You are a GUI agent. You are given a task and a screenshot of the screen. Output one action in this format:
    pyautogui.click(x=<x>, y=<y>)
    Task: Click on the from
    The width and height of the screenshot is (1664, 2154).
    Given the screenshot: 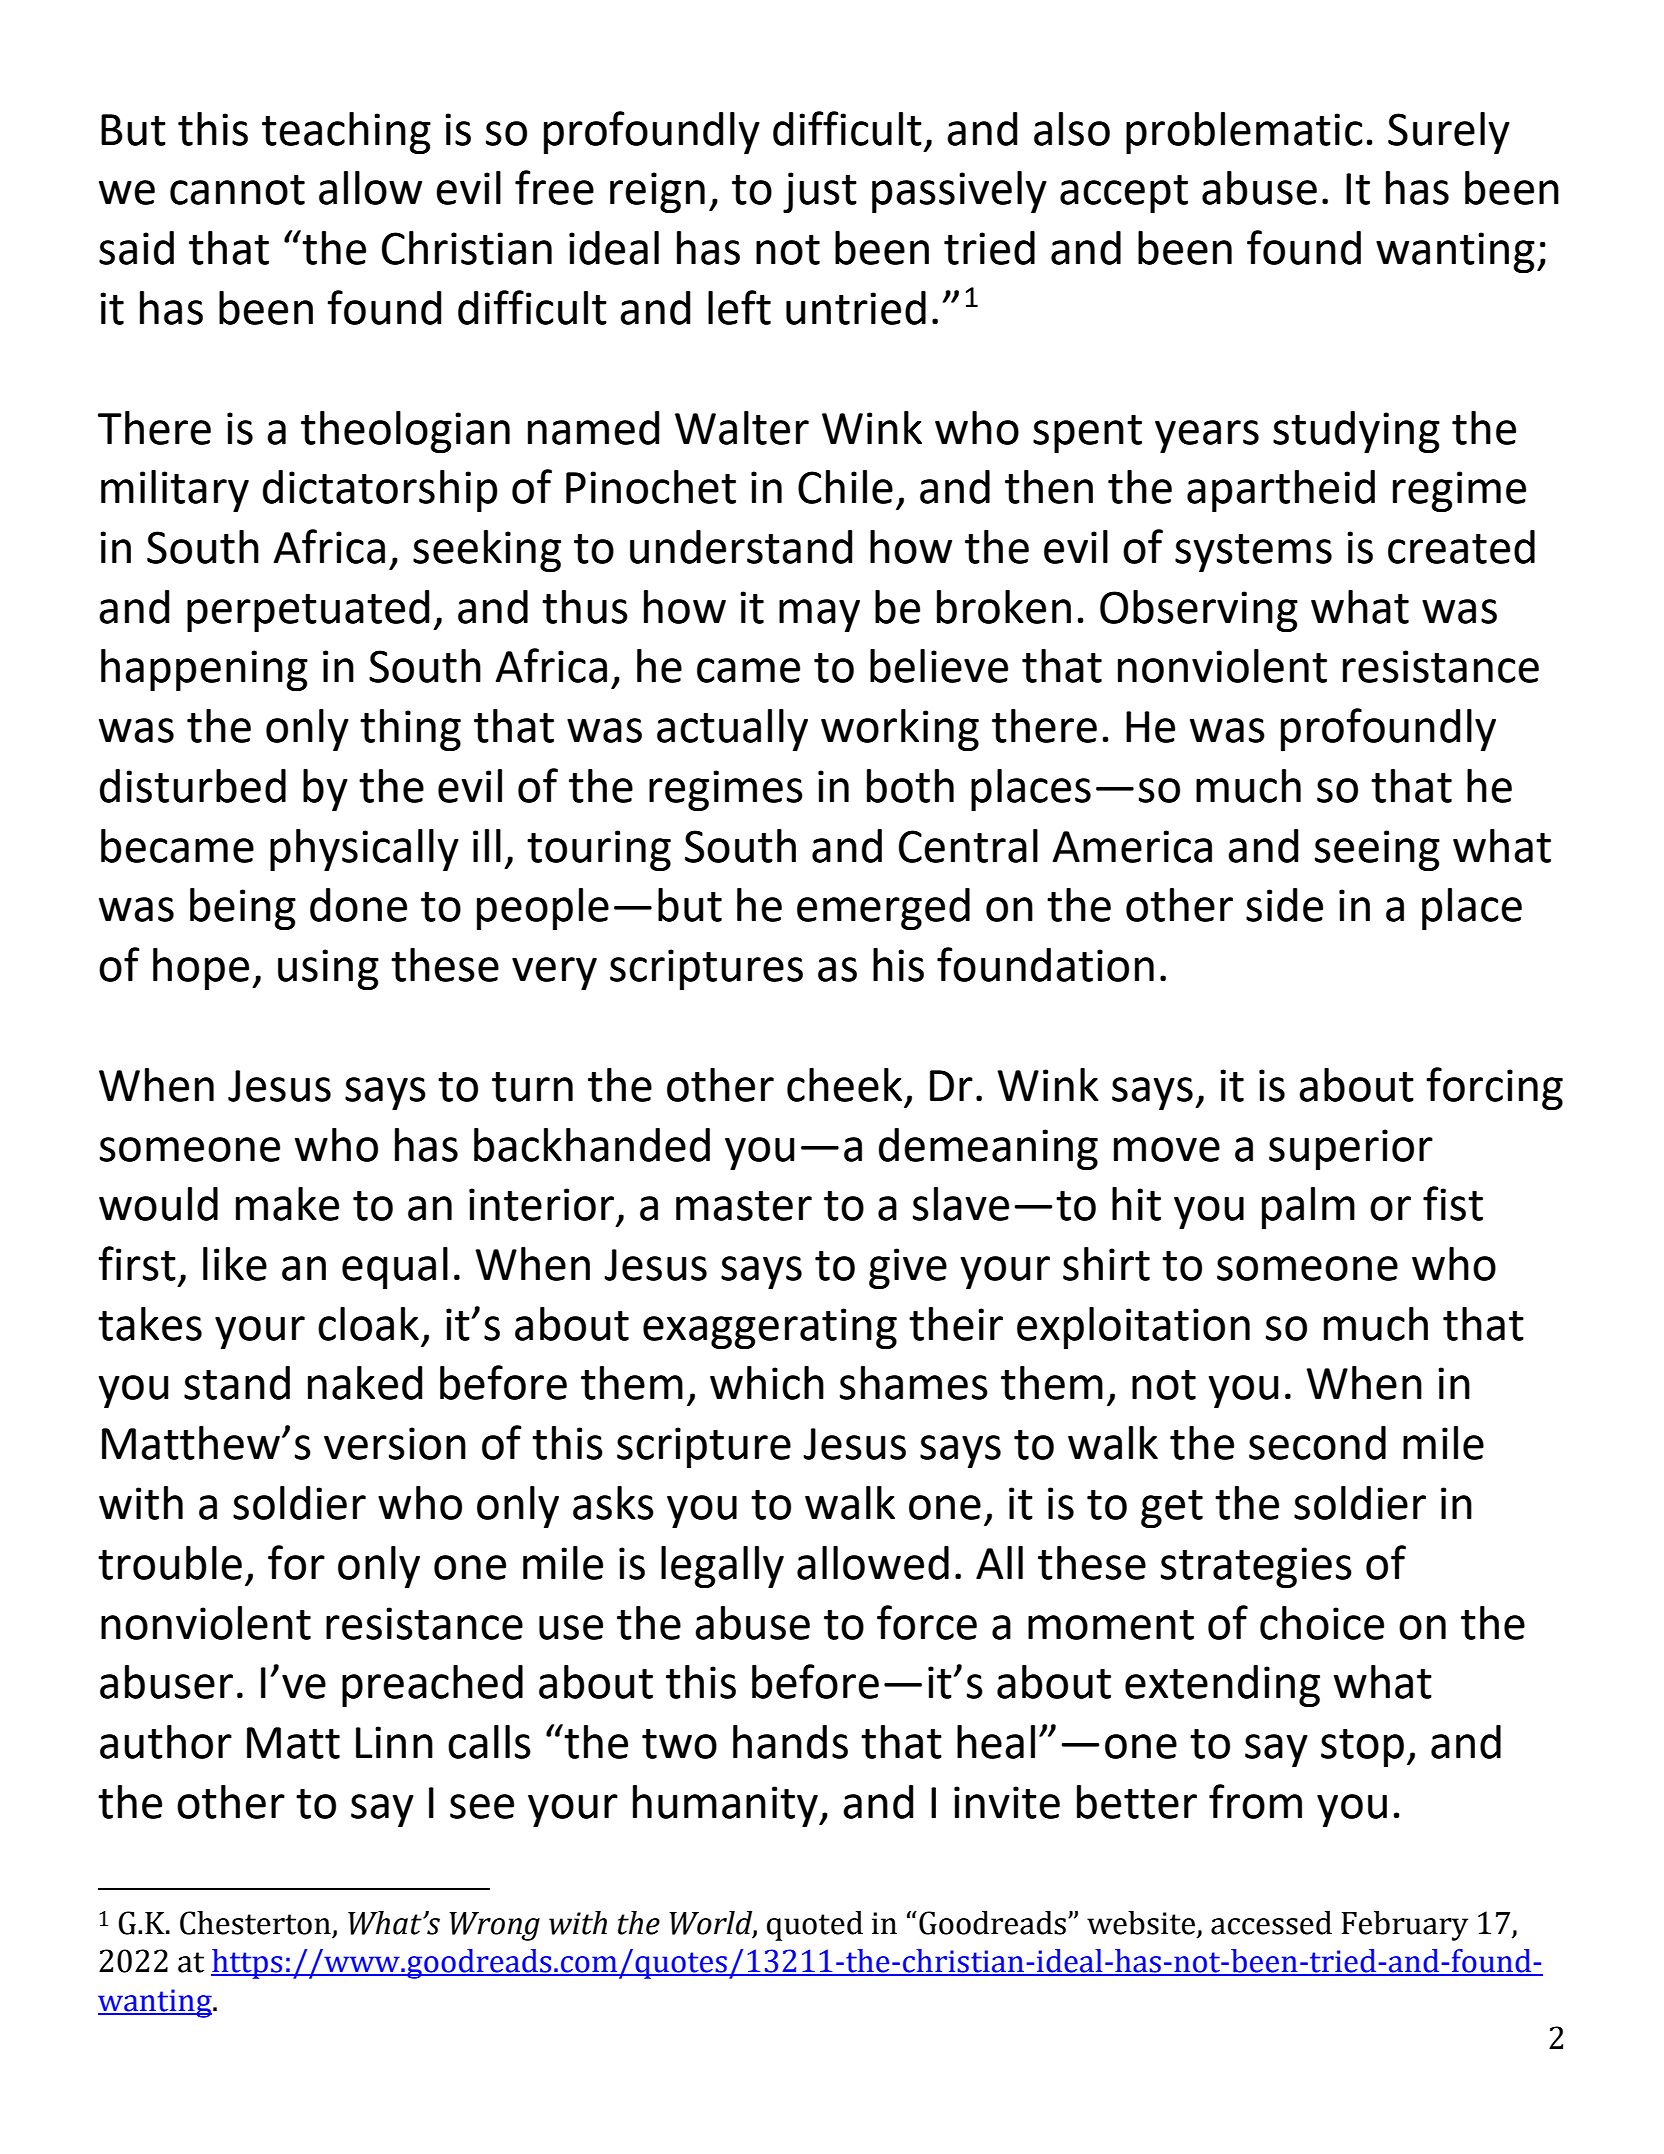 What is the action you would take?
    pyautogui.click(x=1255, y=1801)
